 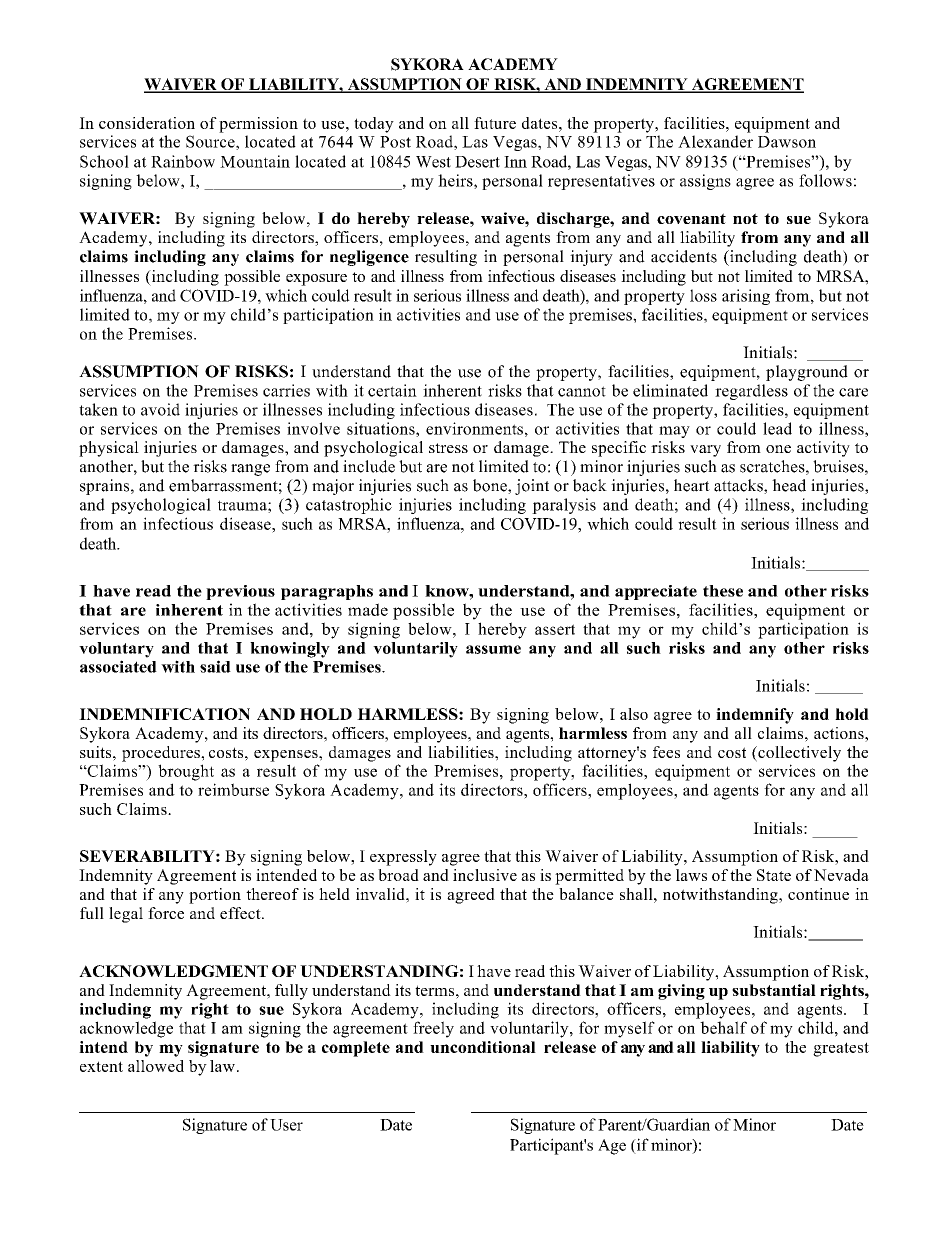 I want to click on allowed, so click(x=156, y=1066).
